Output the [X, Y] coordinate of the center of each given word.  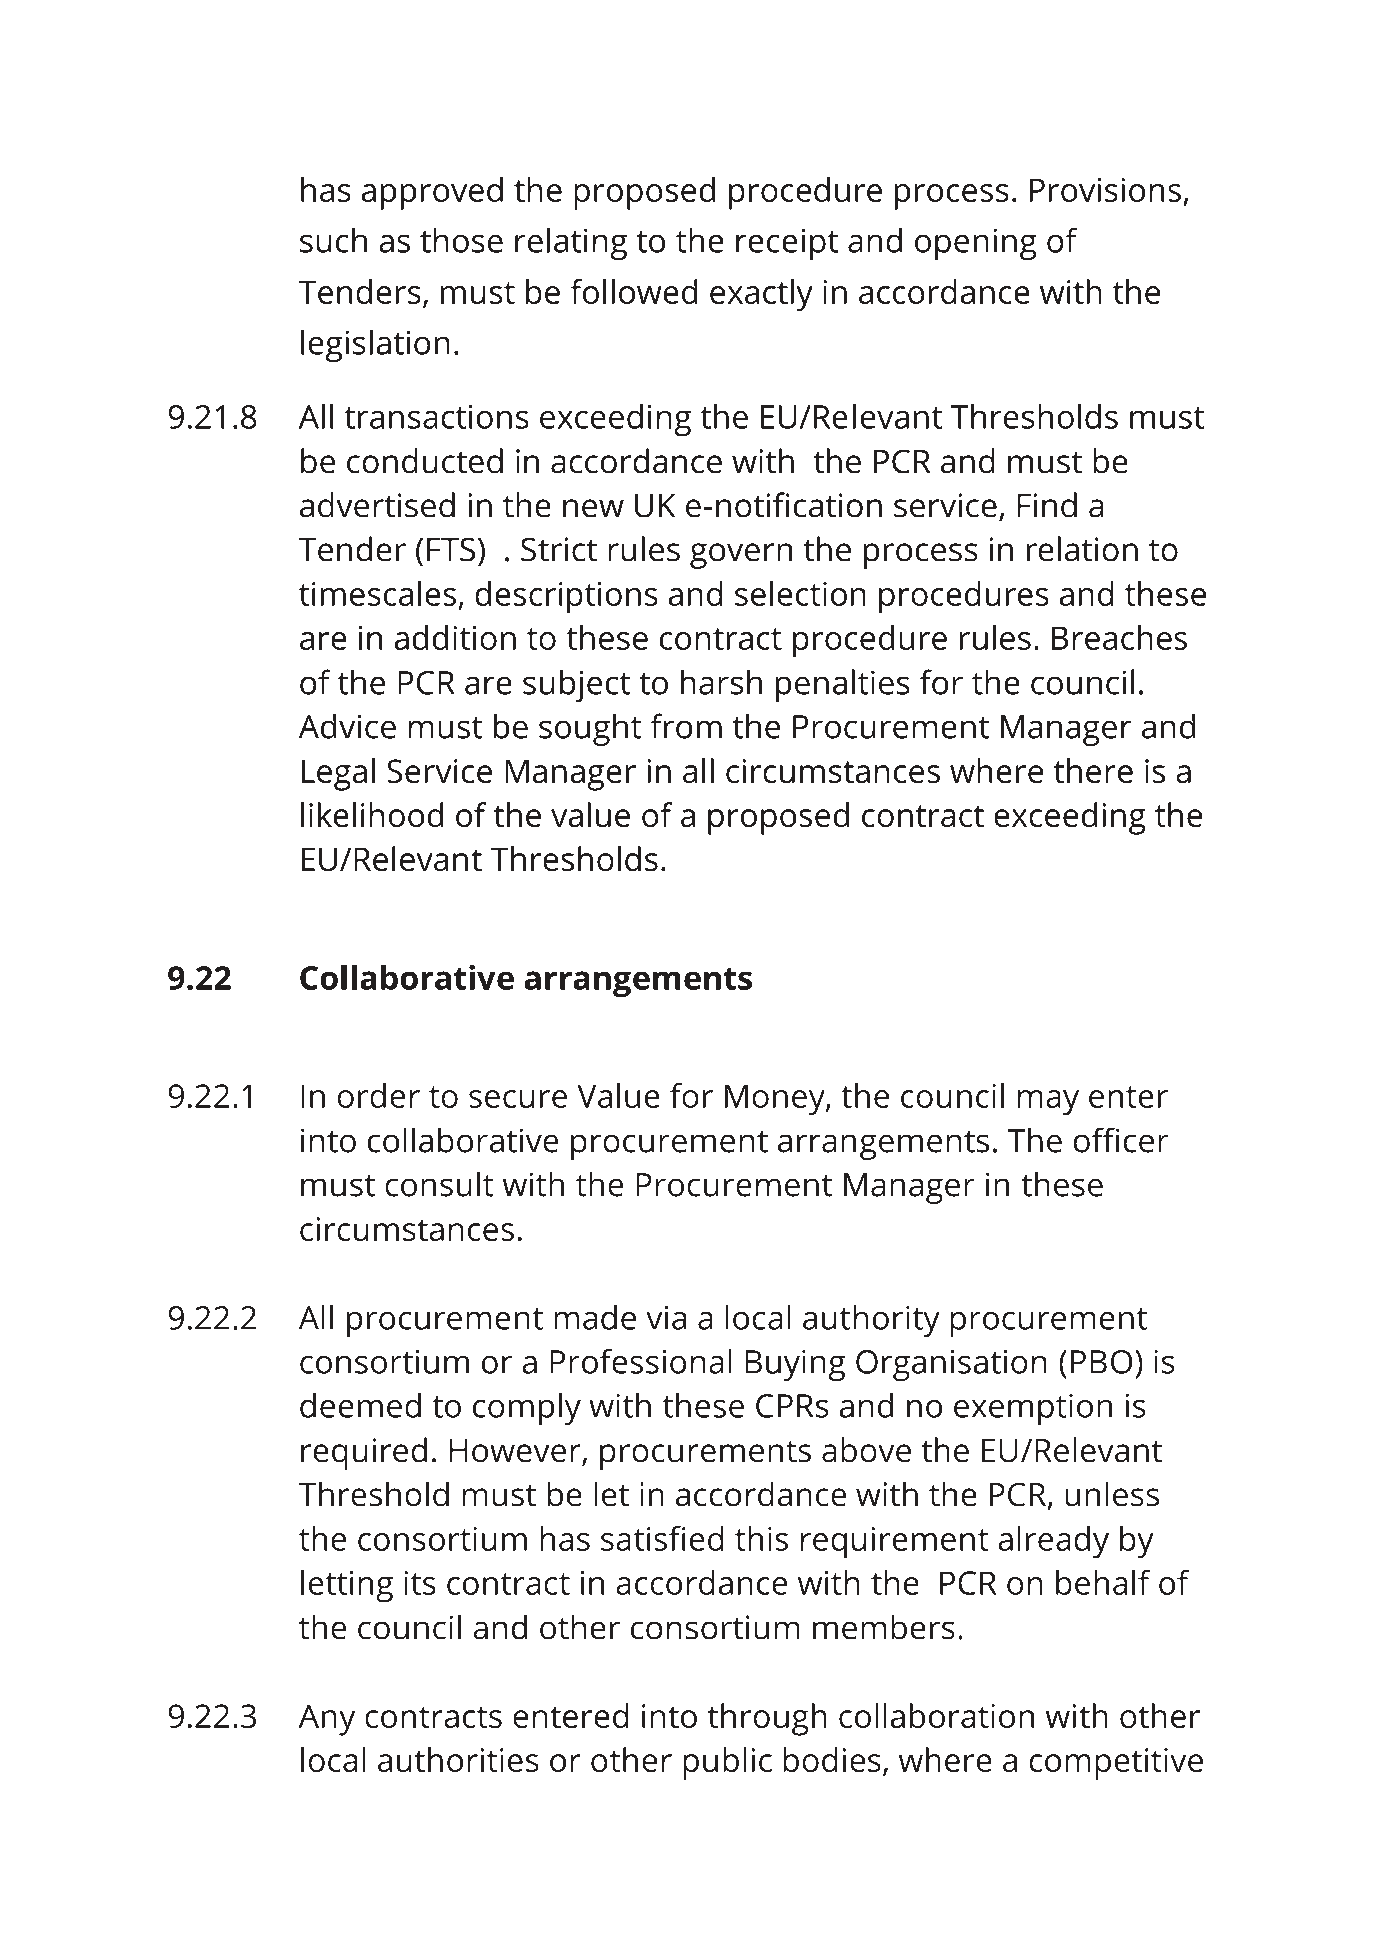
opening [976, 244]
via [666, 1317]
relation [1082, 549]
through [767, 1719]
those [461, 240]
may [1048, 1103]
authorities [458, 1759]
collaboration [936, 1715]
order [378, 1095]
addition [455, 637]
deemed [360, 1405]
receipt [787, 244]
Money [776, 1100]
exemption [1033, 1409]
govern [741, 556]
